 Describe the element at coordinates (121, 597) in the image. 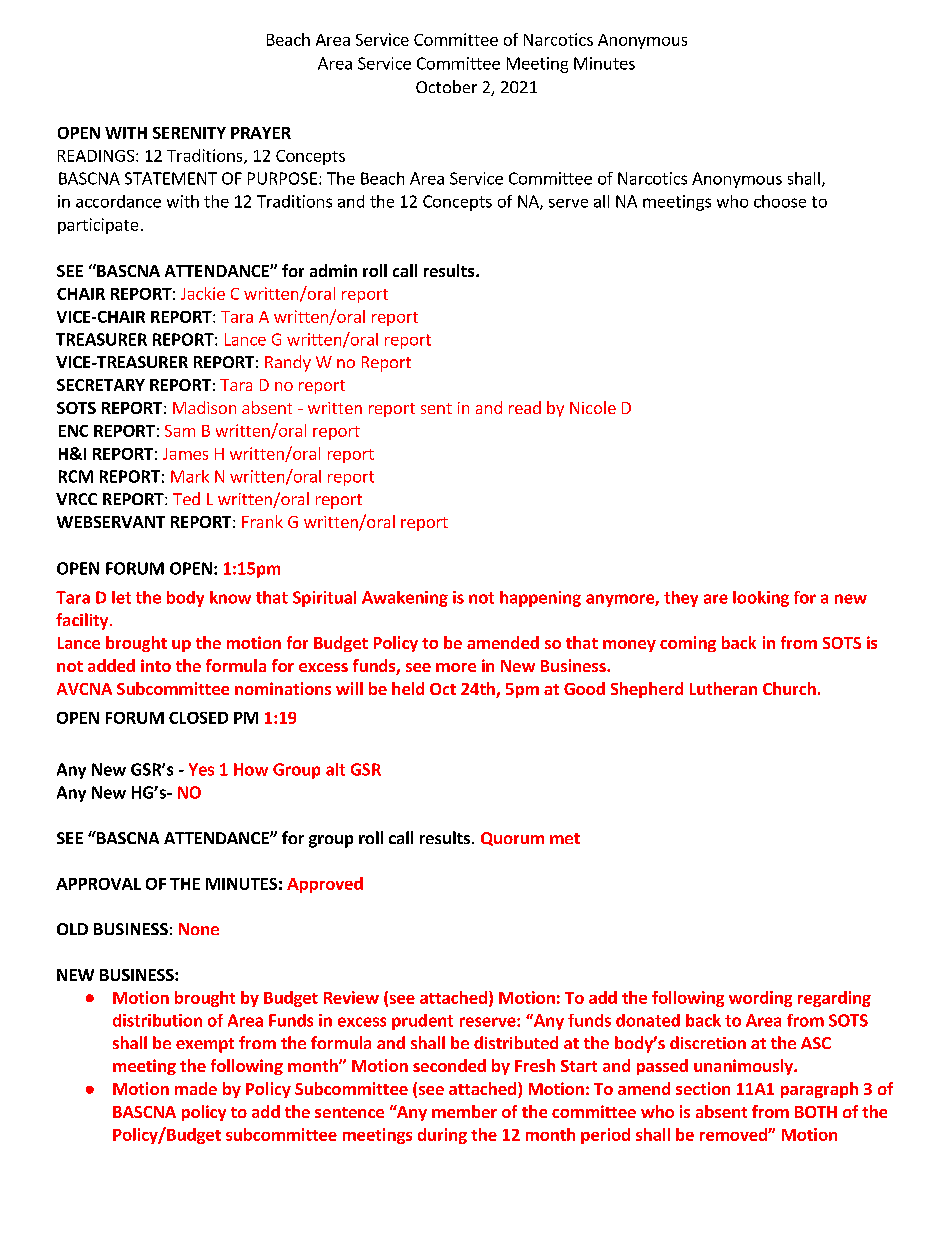

I see `let` at that location.
